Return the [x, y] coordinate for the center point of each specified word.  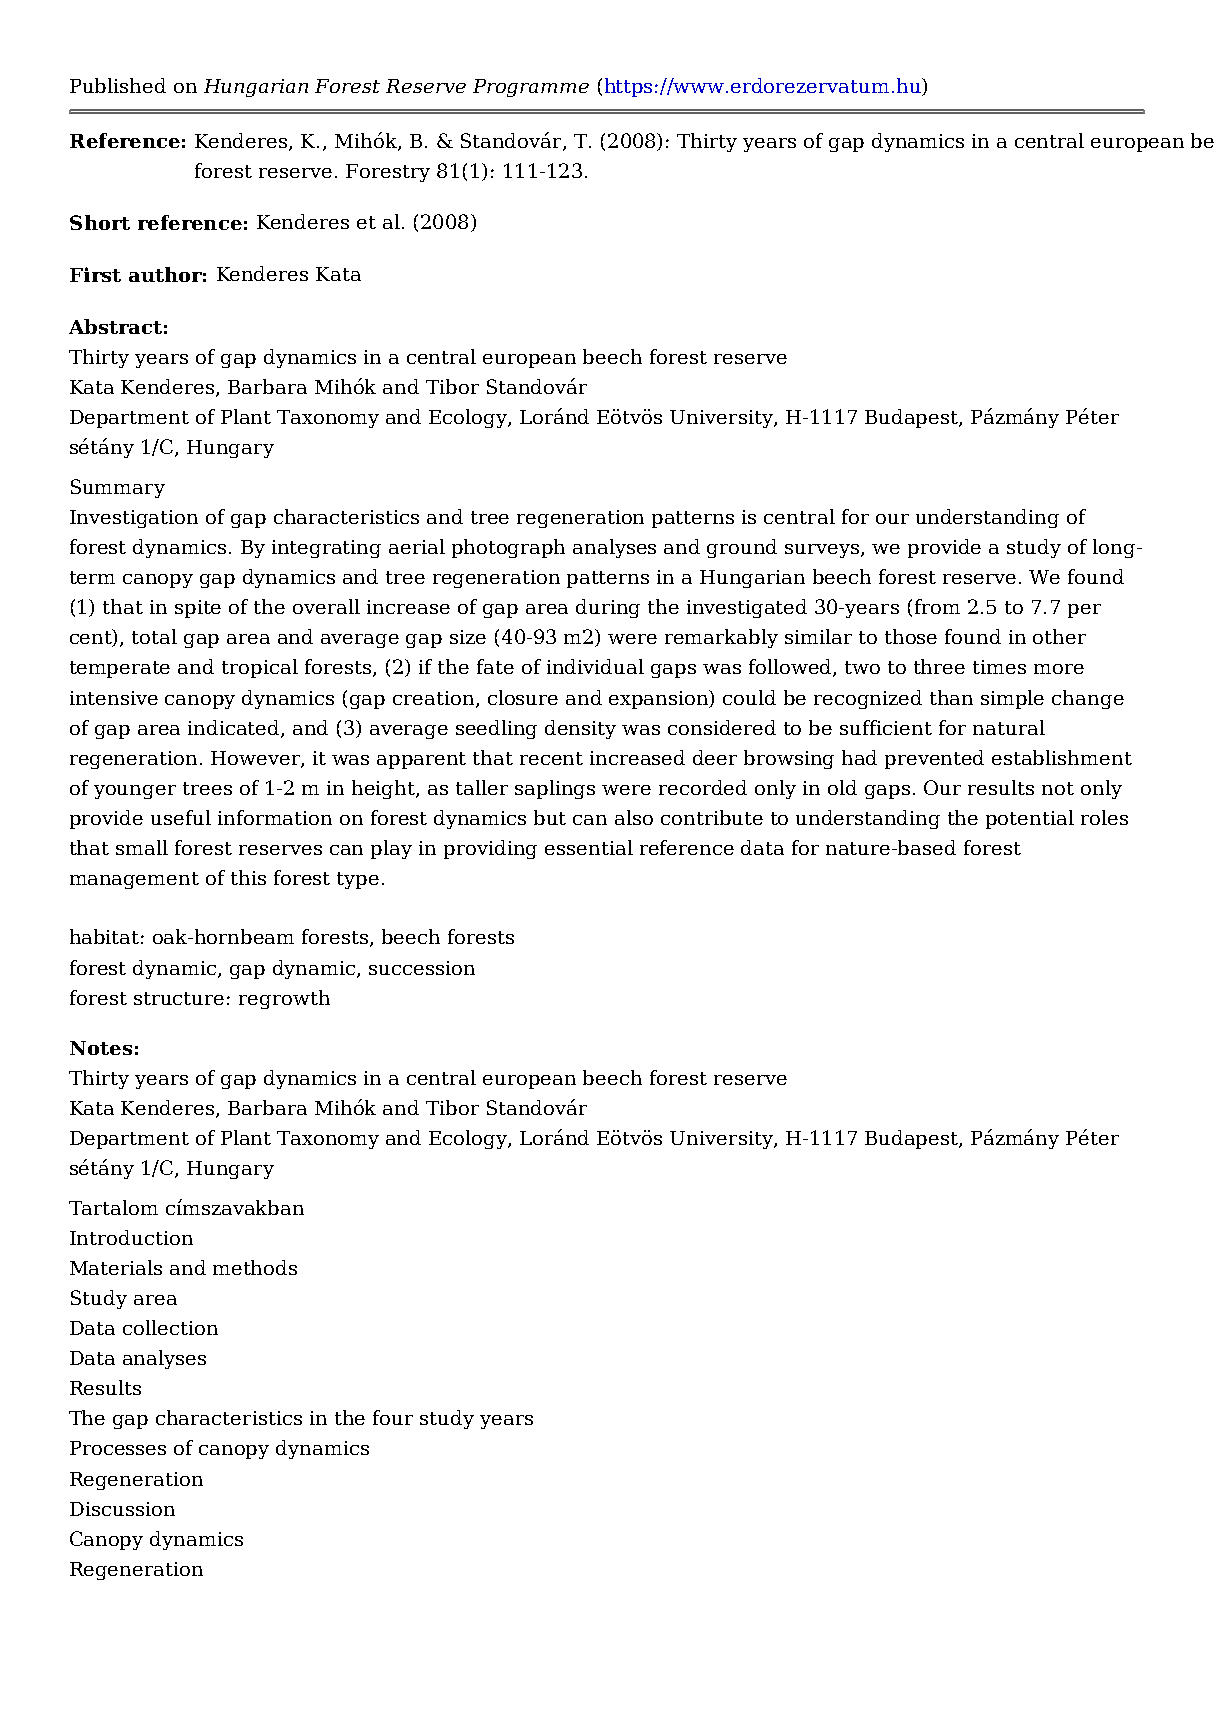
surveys [823, 551]
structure [179, 998]
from [937, 606]
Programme [531, 88]
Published [118, 85]
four [393, 1417]
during [608, 608]
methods [255, 1267]
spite [198, 609]
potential [1030, 819]
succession [422, 968]
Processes [118, 1448]
